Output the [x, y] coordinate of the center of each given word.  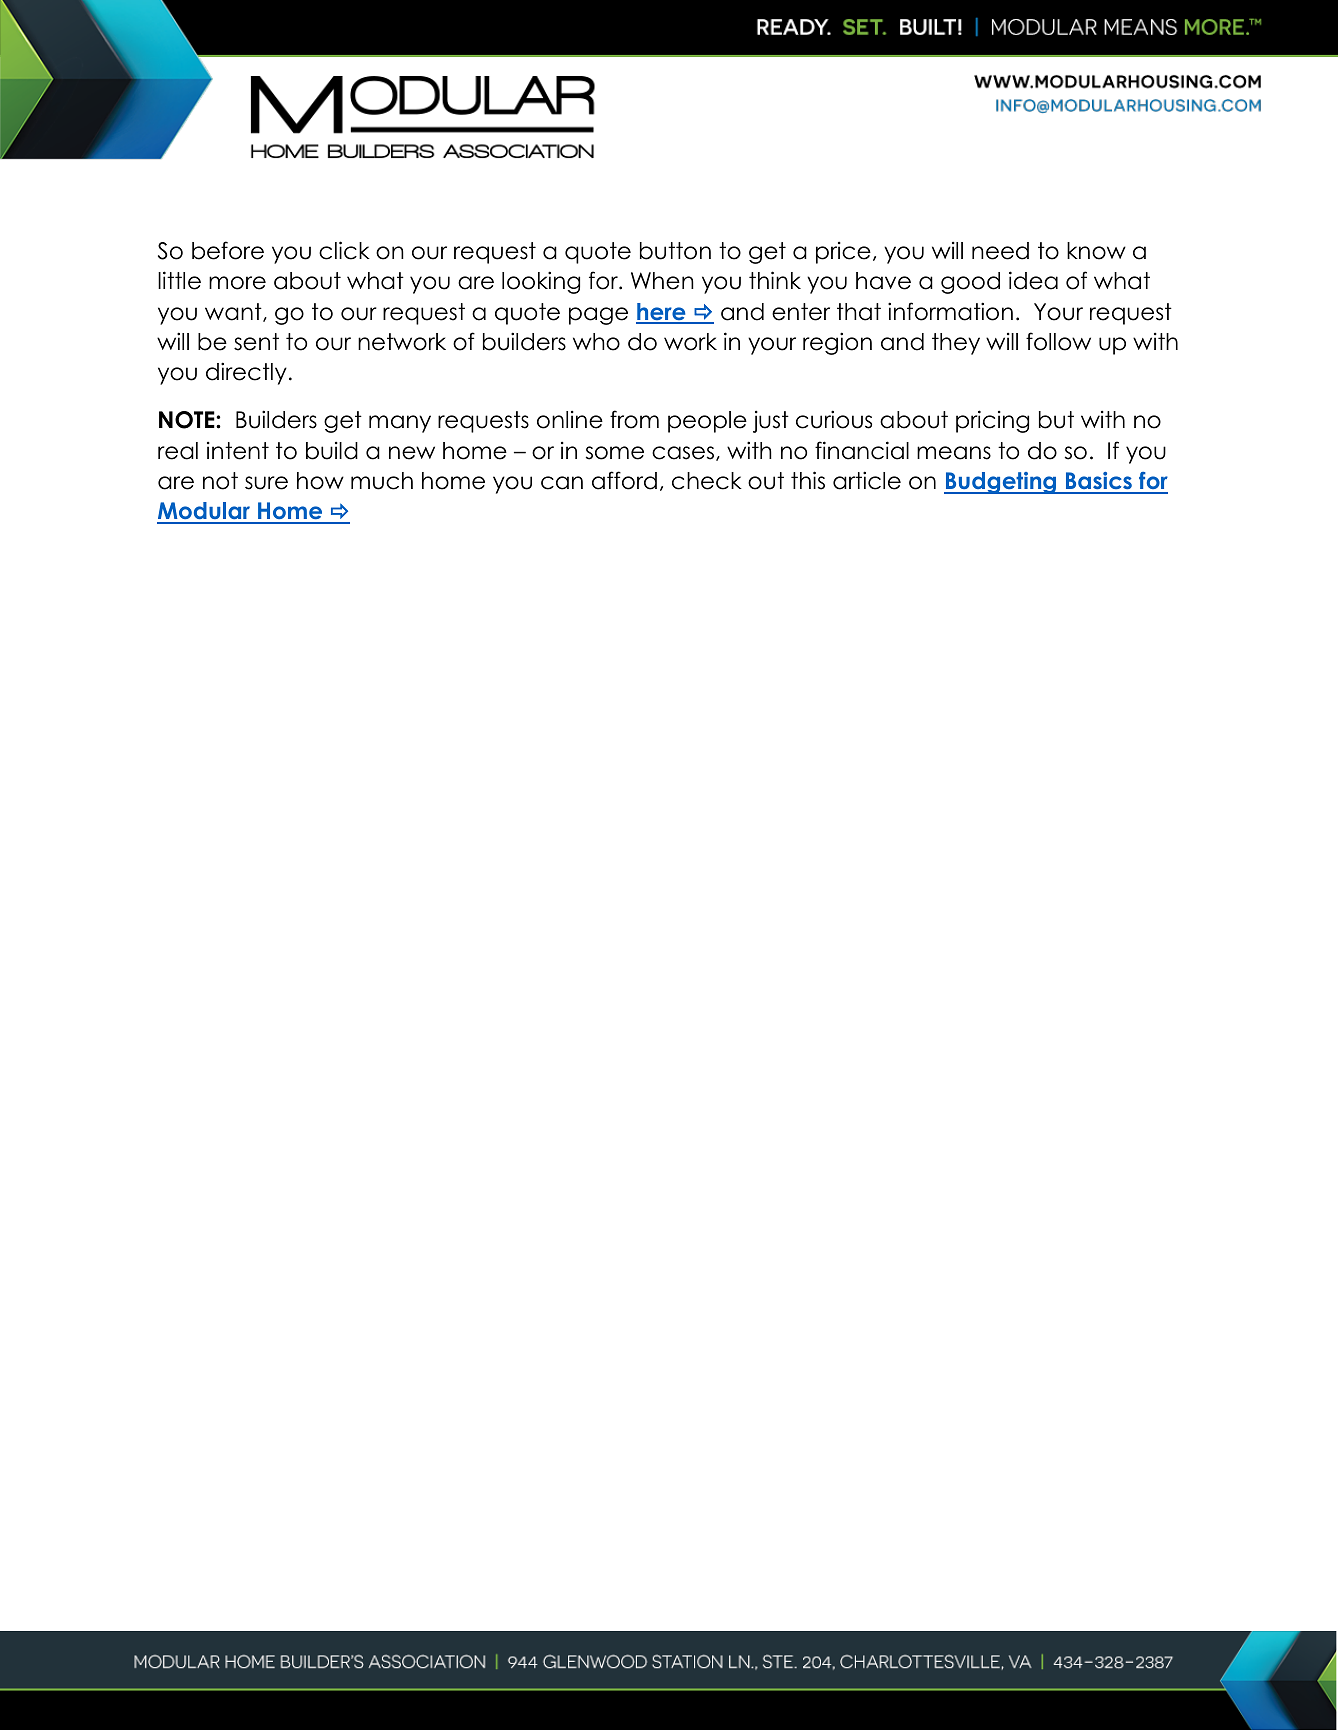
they [956, 344]
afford [624, 480]
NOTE [188, 420]
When [662, 281]
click [344, 250]
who [596, 342]
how [320, 481]
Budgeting [1001, 483]
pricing [992, 421]
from [634, 419]
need [1000, 251]
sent [256, 342]
